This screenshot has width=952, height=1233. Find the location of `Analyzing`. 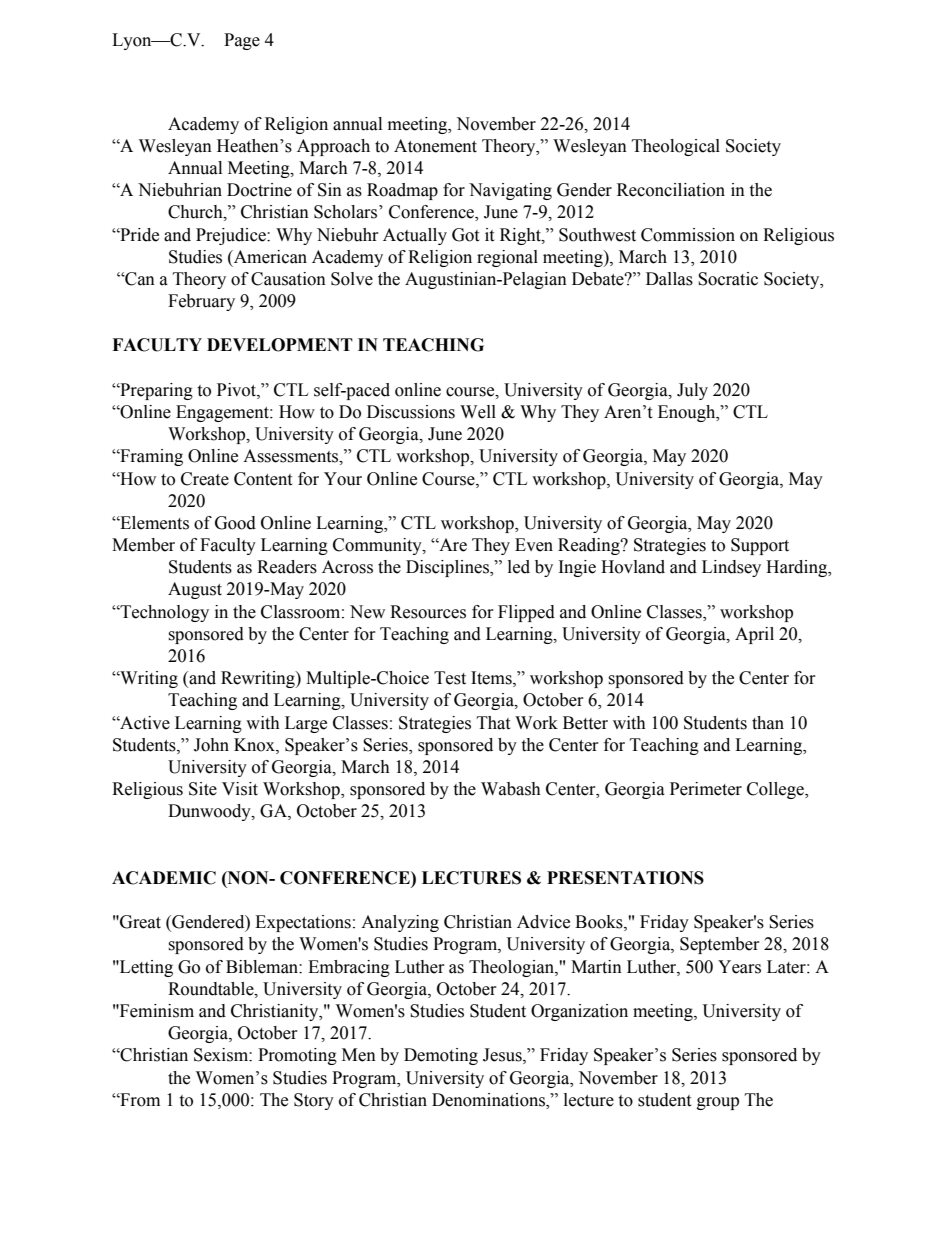

Analyzing is located at coordinates (400, 923).
